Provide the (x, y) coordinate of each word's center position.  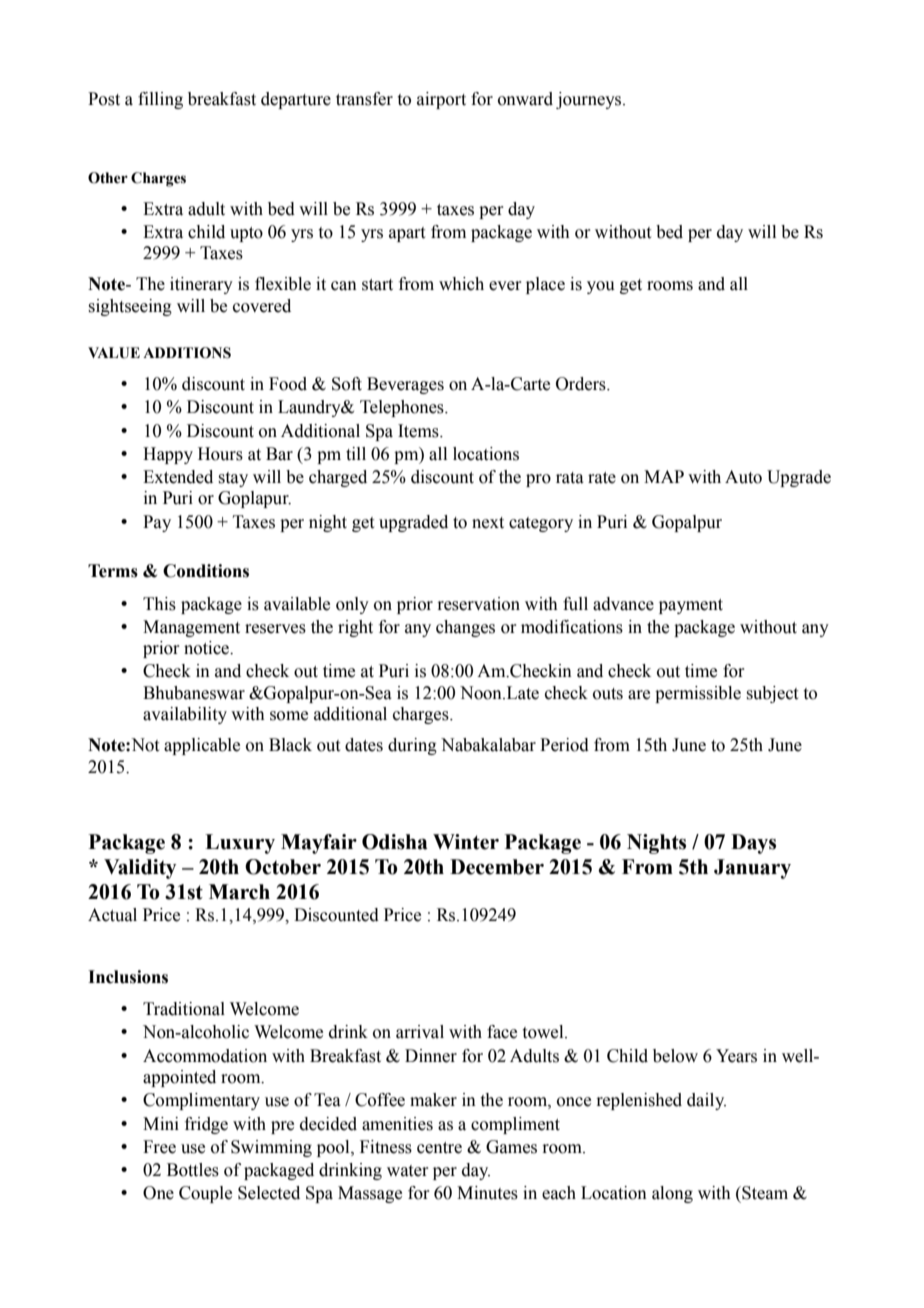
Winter (466, 842)
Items (419, 431)
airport (441, 100)
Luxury (240, 844)
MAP (664, 476)
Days (753, 844)
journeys (590, 100)
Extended (178, 477)
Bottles (193, 1170)
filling (160, 100)
